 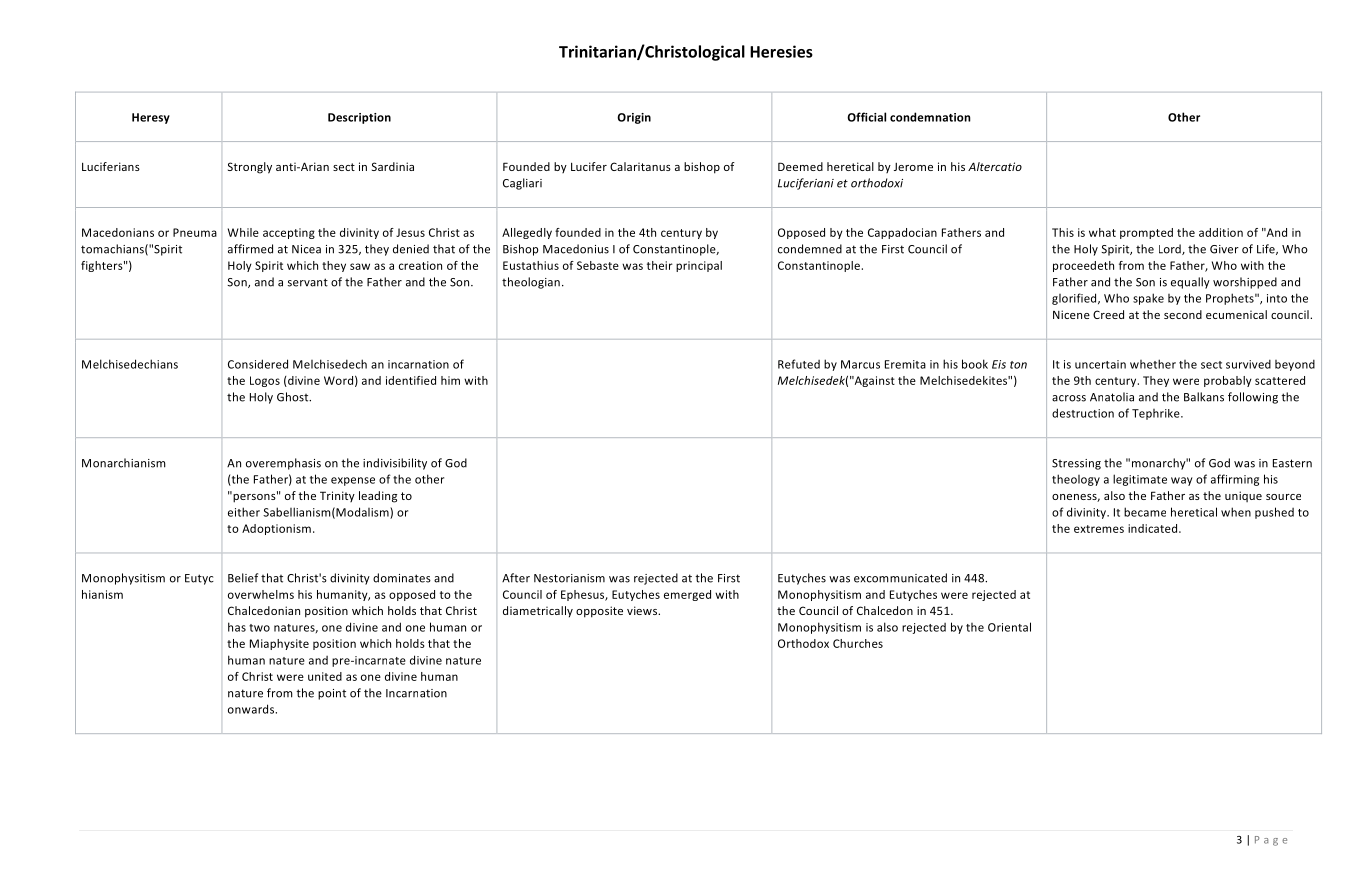 I want to click on condemnation, so click(x=930, y=117).
